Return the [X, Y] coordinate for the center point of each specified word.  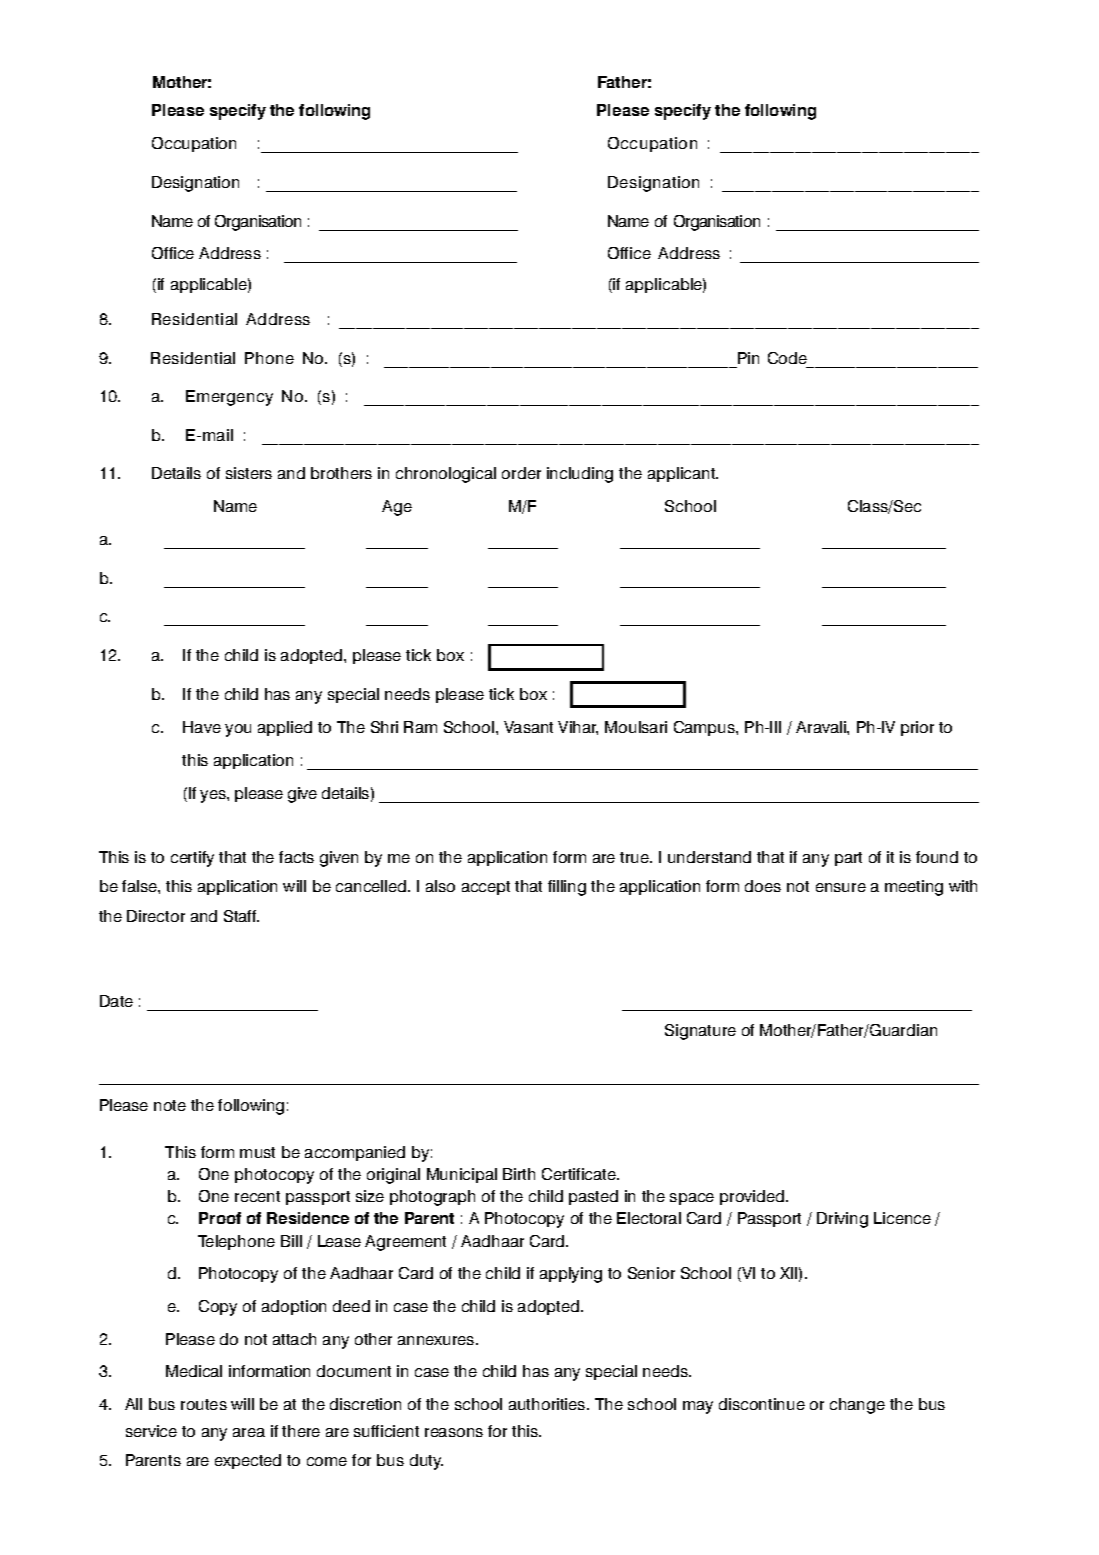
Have [202, 727]
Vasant [528, 727]
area [249, 1432]
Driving [842, 1220]
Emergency [229, 398]
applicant [683, 474]
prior [917, 728]
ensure [841, 887]
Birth [519, 1174]
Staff [241, 916]
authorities [548, 1404]
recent [257, 1196]
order [521, 473]
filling [567, 888]
